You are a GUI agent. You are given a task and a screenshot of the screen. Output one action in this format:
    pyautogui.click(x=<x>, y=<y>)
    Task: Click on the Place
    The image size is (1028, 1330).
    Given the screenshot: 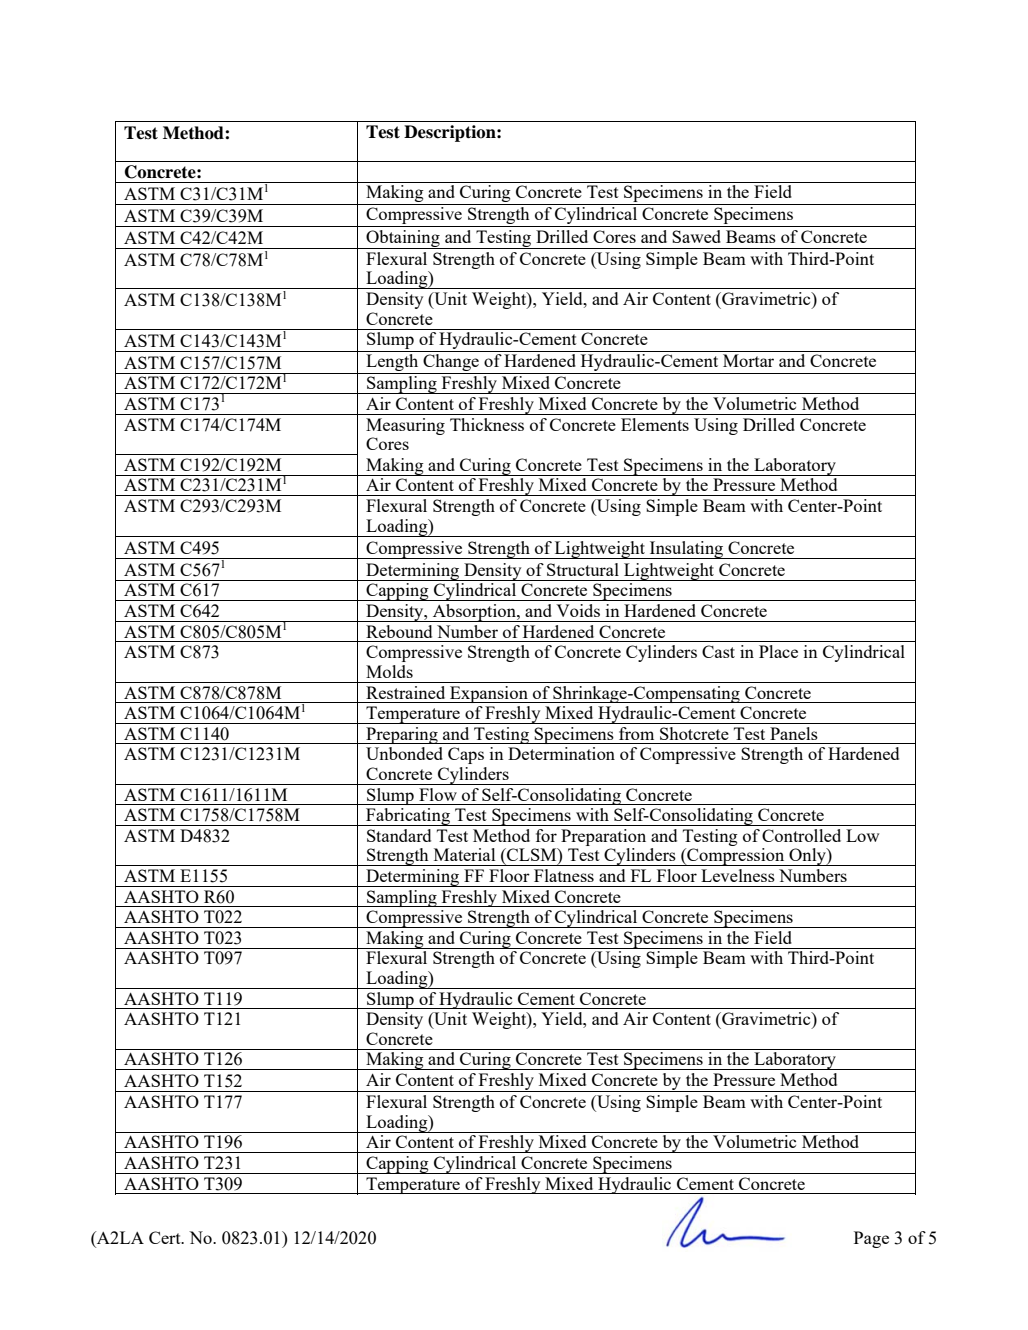 What is the action you would take?
    pyautogui.click(x=778, y=651)
